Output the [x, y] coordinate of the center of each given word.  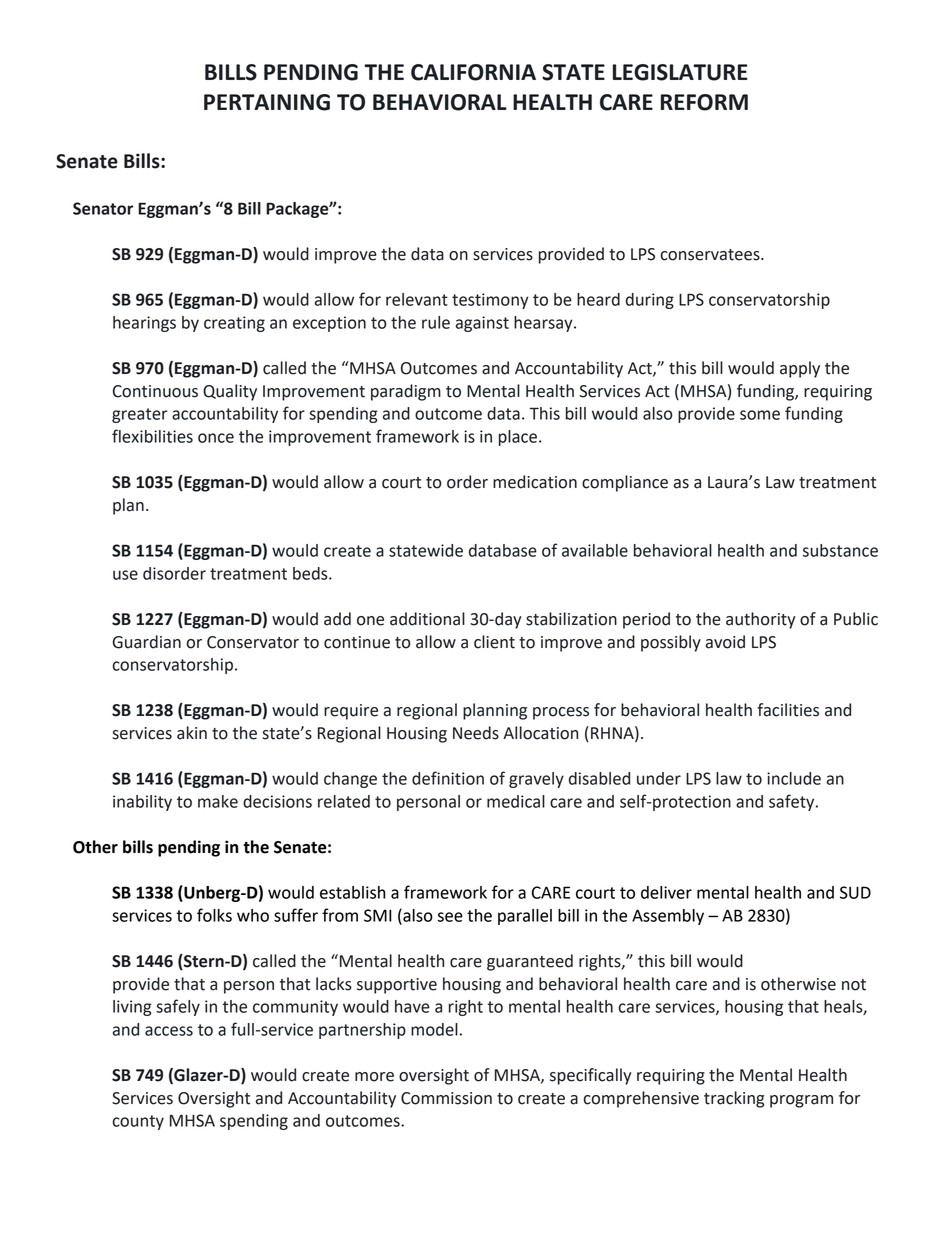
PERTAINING [267, 102]
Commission [446, 1098]
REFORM [704, 102]
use [125, 575]
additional [427, 619]
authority [760, 620]
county [138, 1122]
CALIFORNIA [473, 72]
